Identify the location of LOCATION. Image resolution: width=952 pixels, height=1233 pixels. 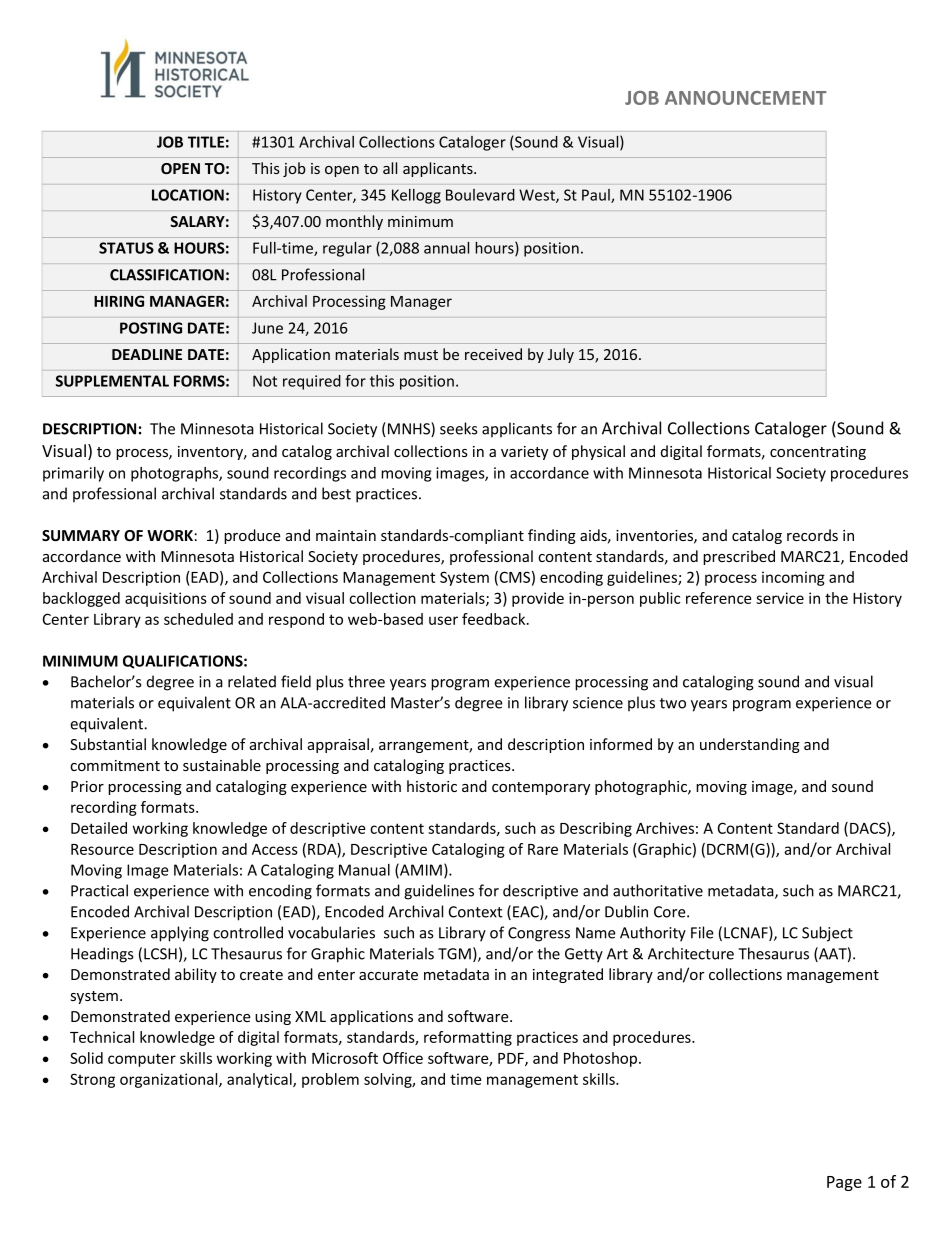
(188, 195).
